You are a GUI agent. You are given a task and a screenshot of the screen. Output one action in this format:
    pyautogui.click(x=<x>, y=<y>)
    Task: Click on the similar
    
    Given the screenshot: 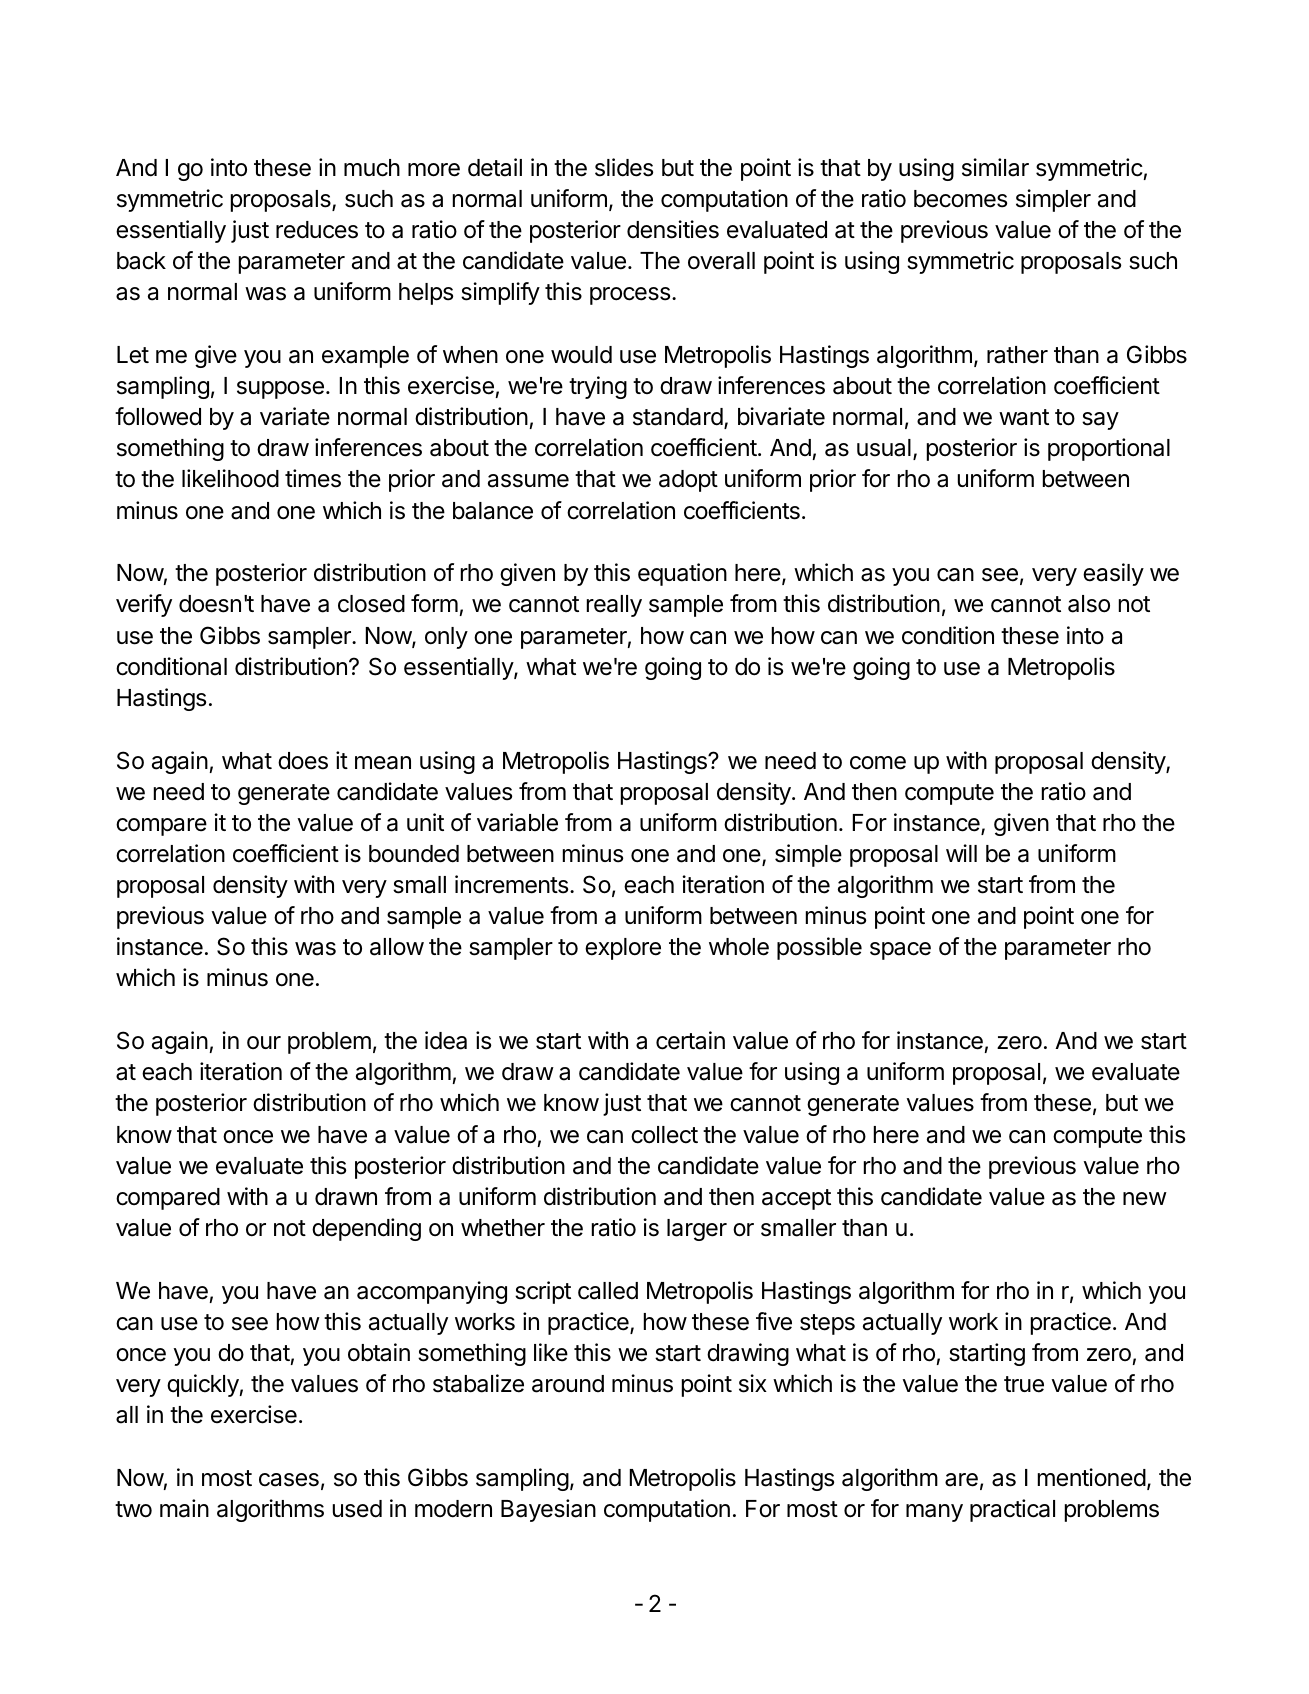 What is the action you would take?
    pyautogui.click(x=995, y=167)
